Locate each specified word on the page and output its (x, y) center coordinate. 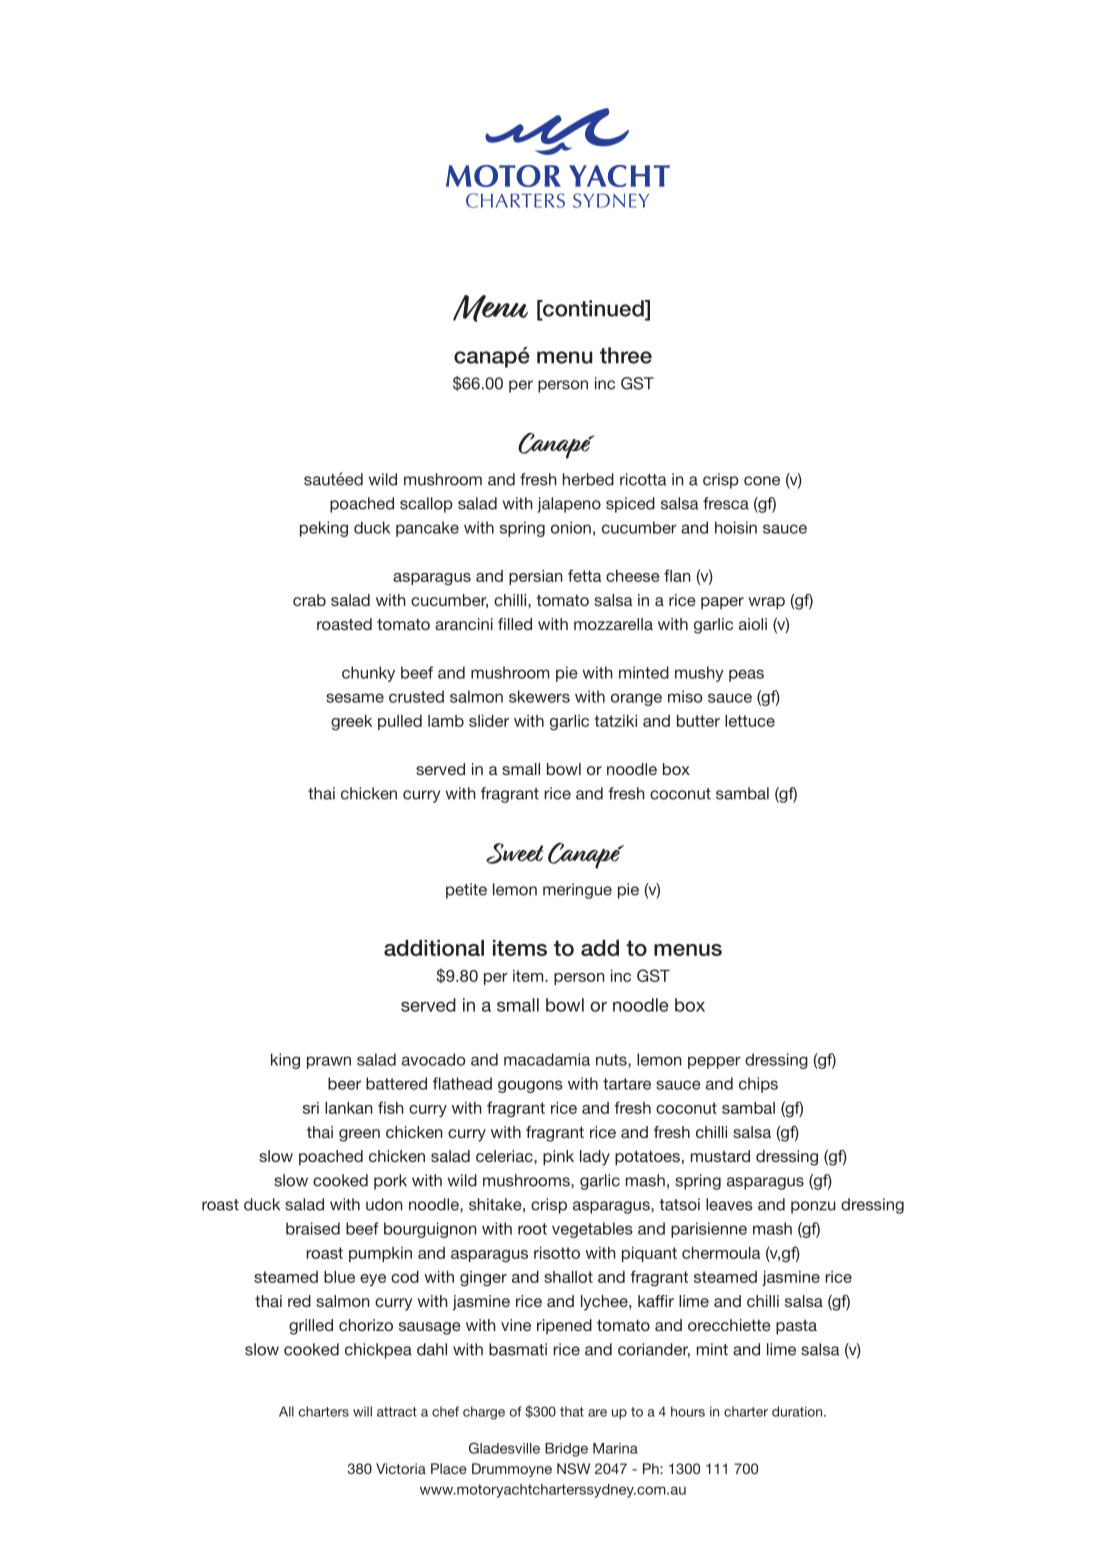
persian (535, 577)
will (362, 1411)
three (626, 355)
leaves (729, 1204)
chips (758, 1085)
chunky (368, 674)
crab (309, 600)
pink (558, 1158)
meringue (577, 891)
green (359, 1135)
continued (593, 309)
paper (722, 603)
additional (434, 948)
